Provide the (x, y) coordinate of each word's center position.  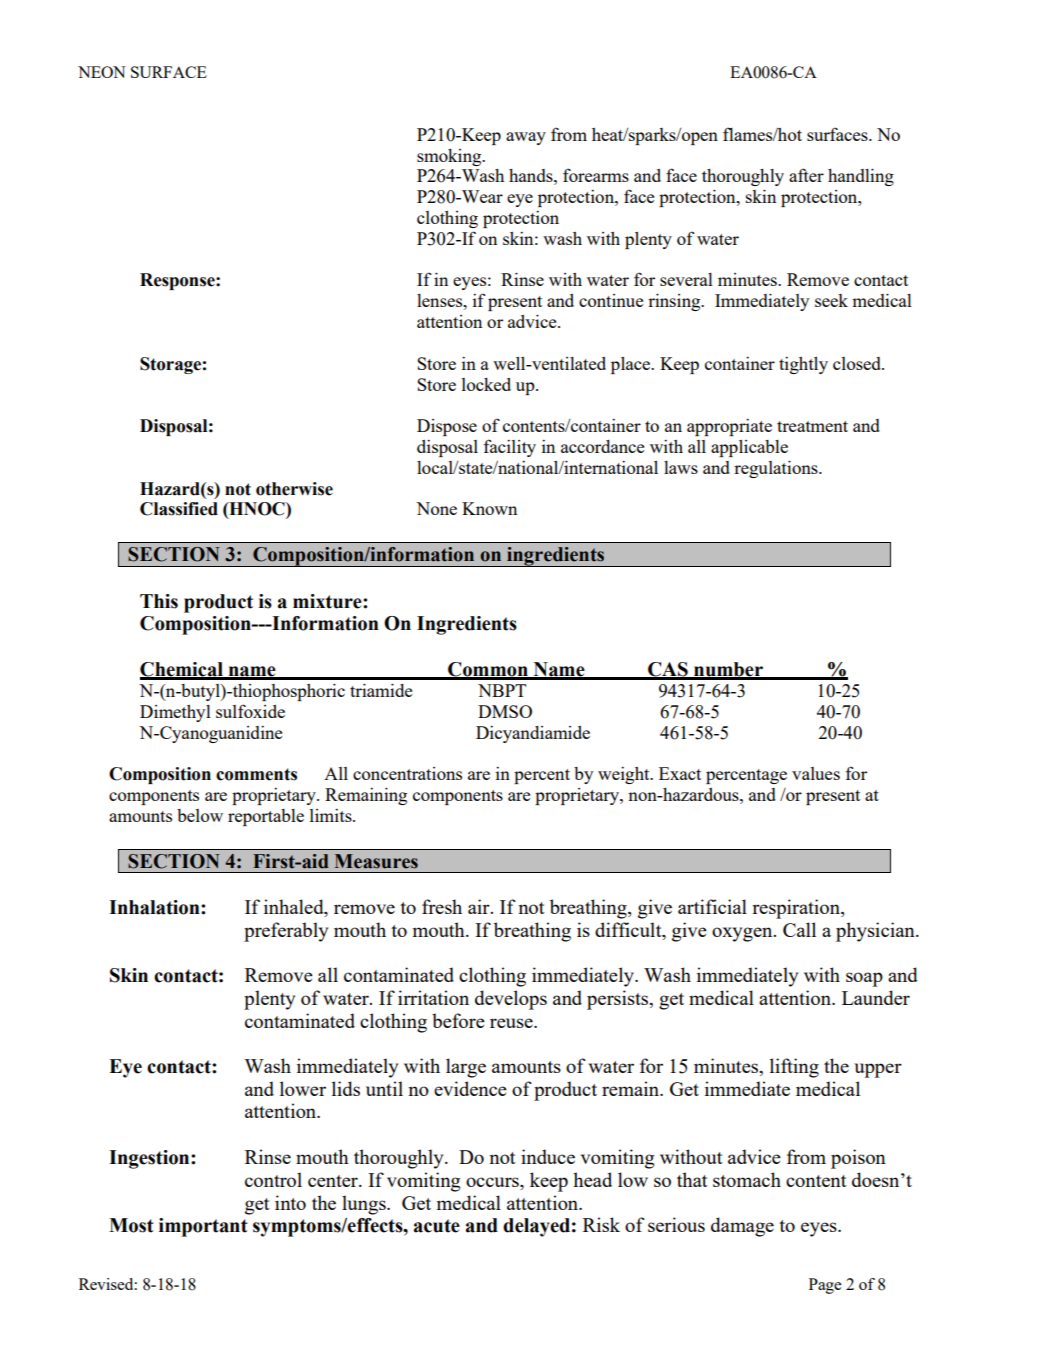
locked (486, 384)
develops (511, 1000)
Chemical (182, 670)
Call (799, 929)
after (806, 175)
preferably (286, 932)
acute (437, 1226)
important (203, 1227)
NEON (102, 72)
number (728, 670)
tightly (803, 365)
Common (488, 670)
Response (178, 281)
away (526, 138)
